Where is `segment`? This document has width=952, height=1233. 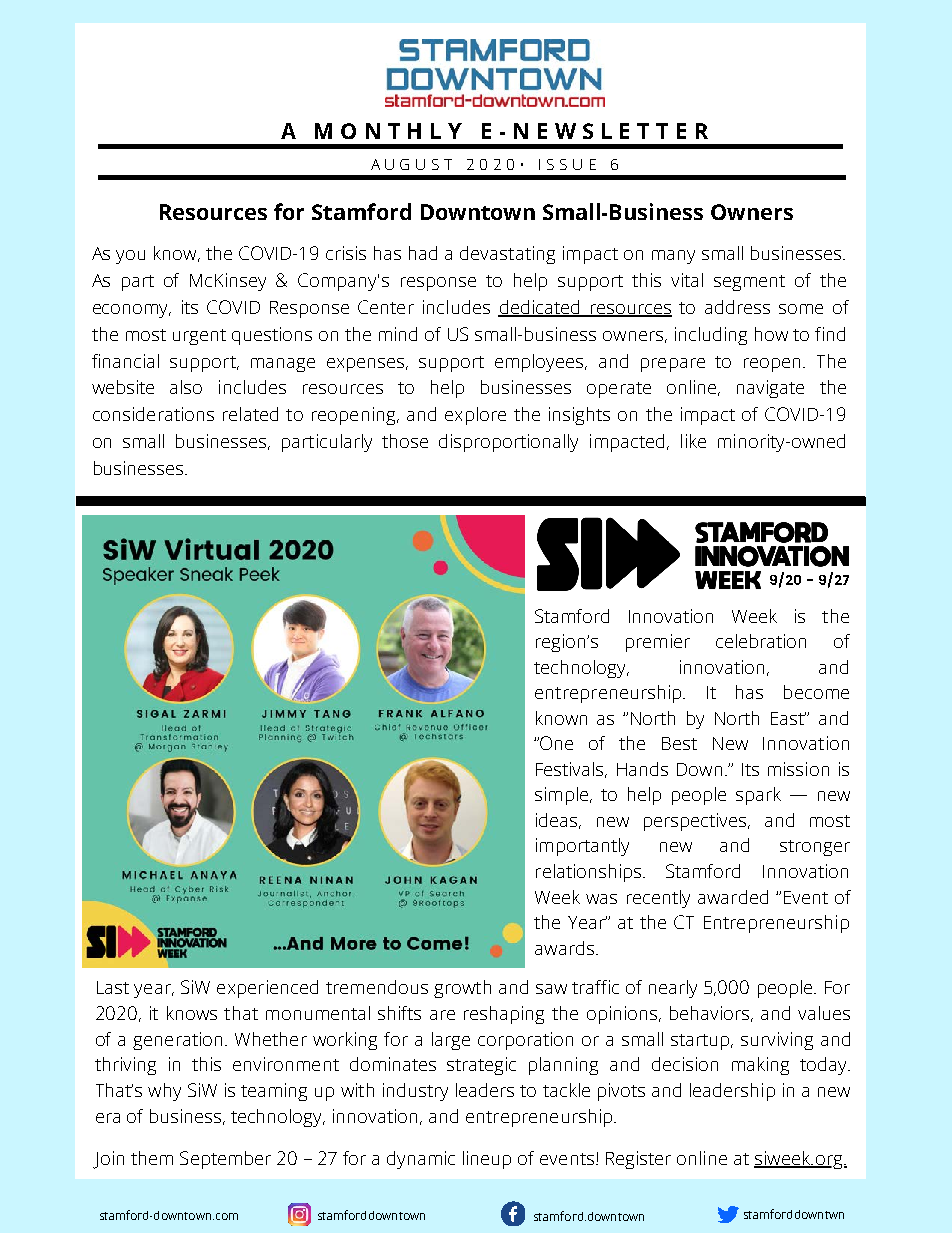 segment is located at coordinates (749, 283).
